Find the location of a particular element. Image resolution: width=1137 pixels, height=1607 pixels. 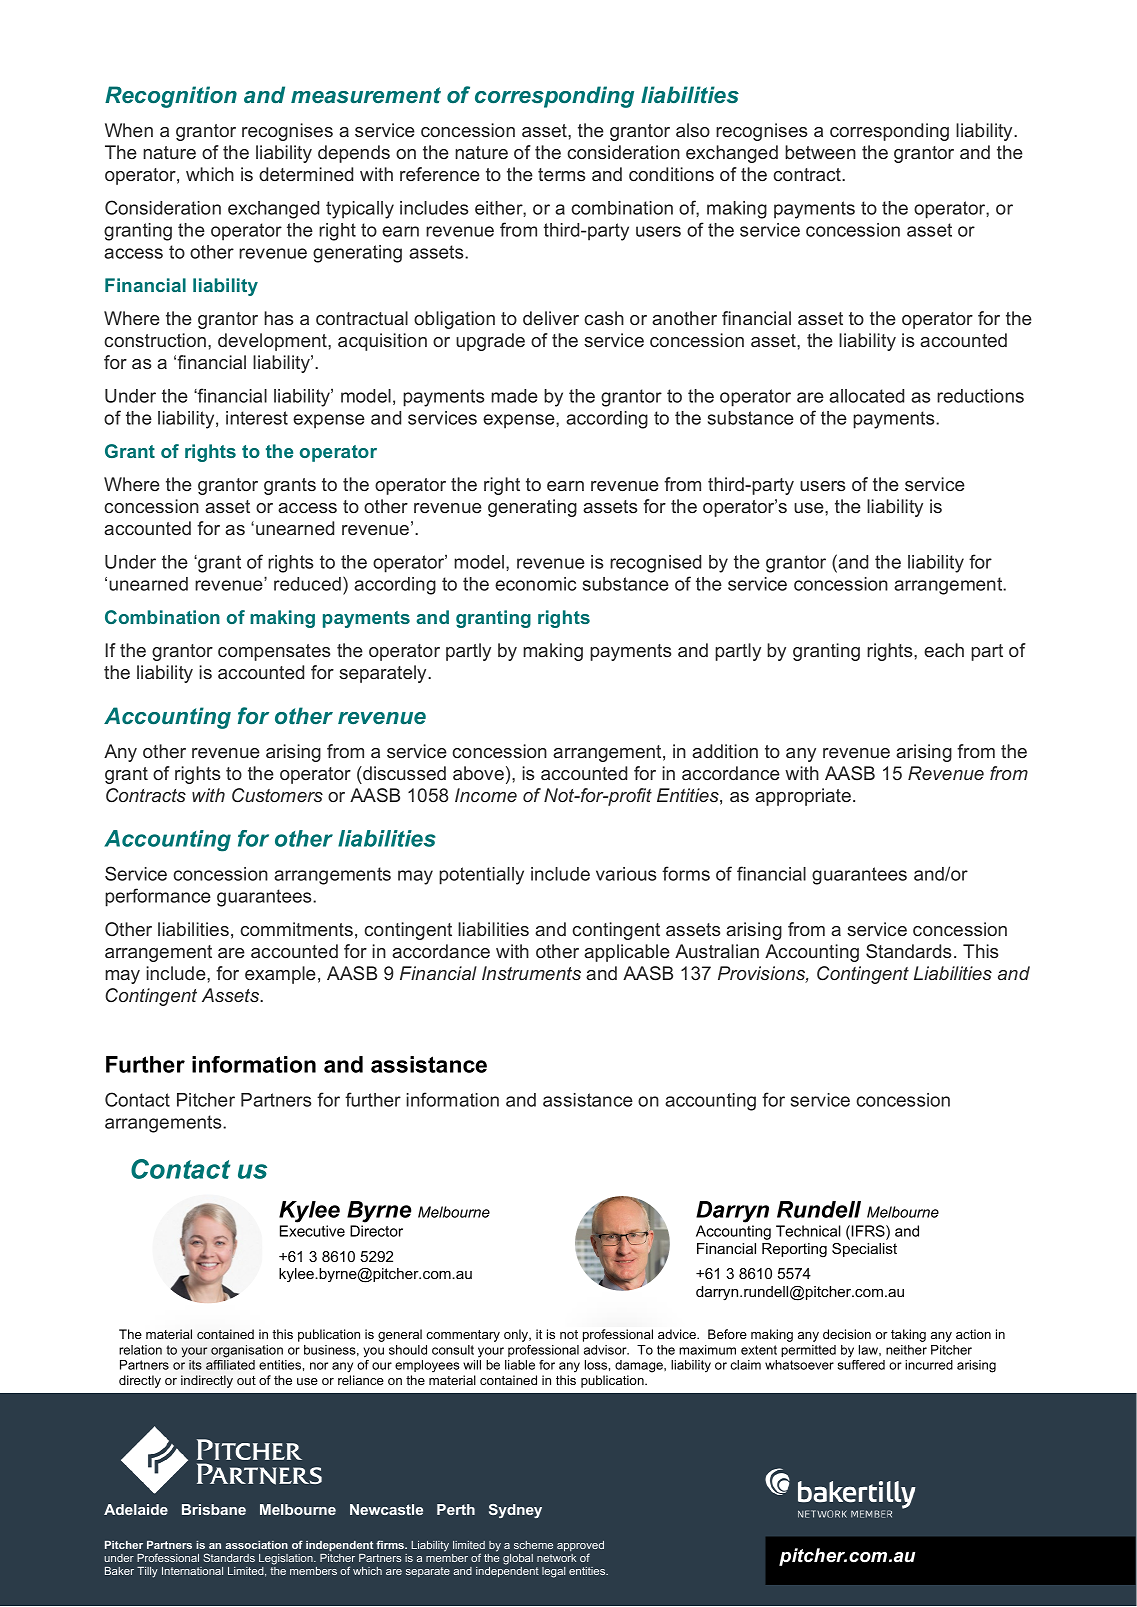

appropriate is located at coordinates (804, 797).
